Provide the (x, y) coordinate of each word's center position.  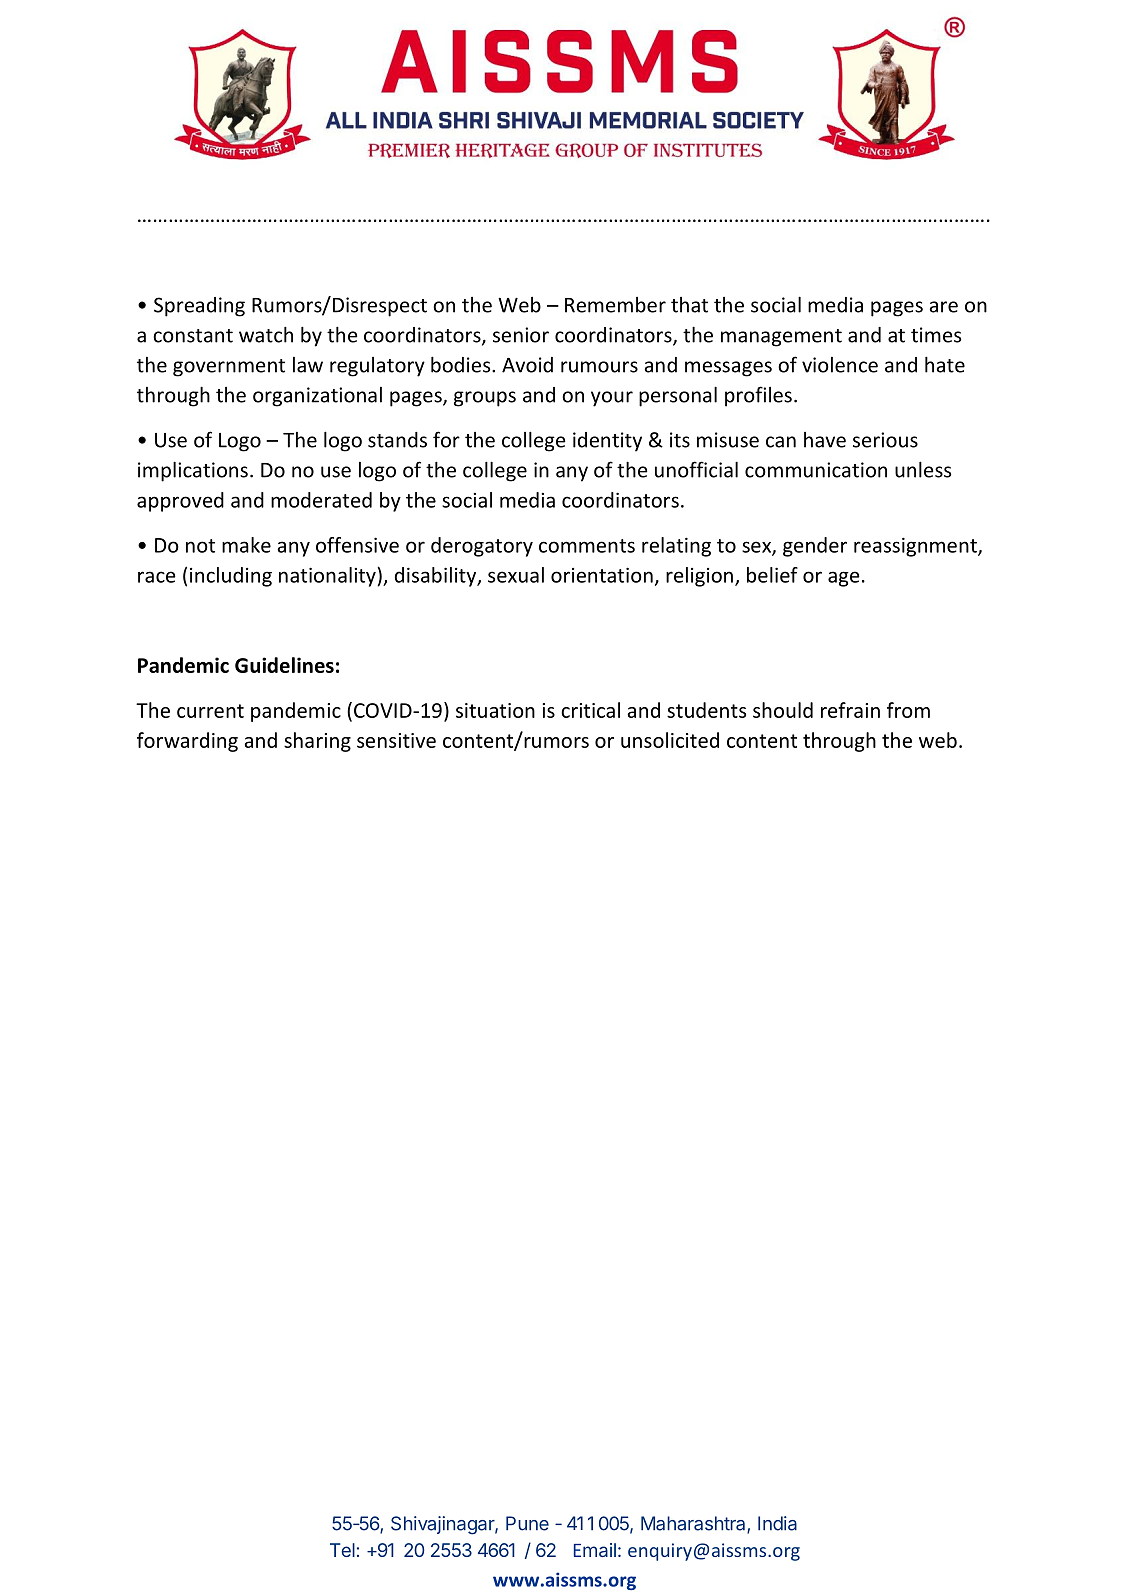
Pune (527, 1523)
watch (266, 334)
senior (521, 335)
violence (840, 365)
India (777, 1523)
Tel (342, 1550)
